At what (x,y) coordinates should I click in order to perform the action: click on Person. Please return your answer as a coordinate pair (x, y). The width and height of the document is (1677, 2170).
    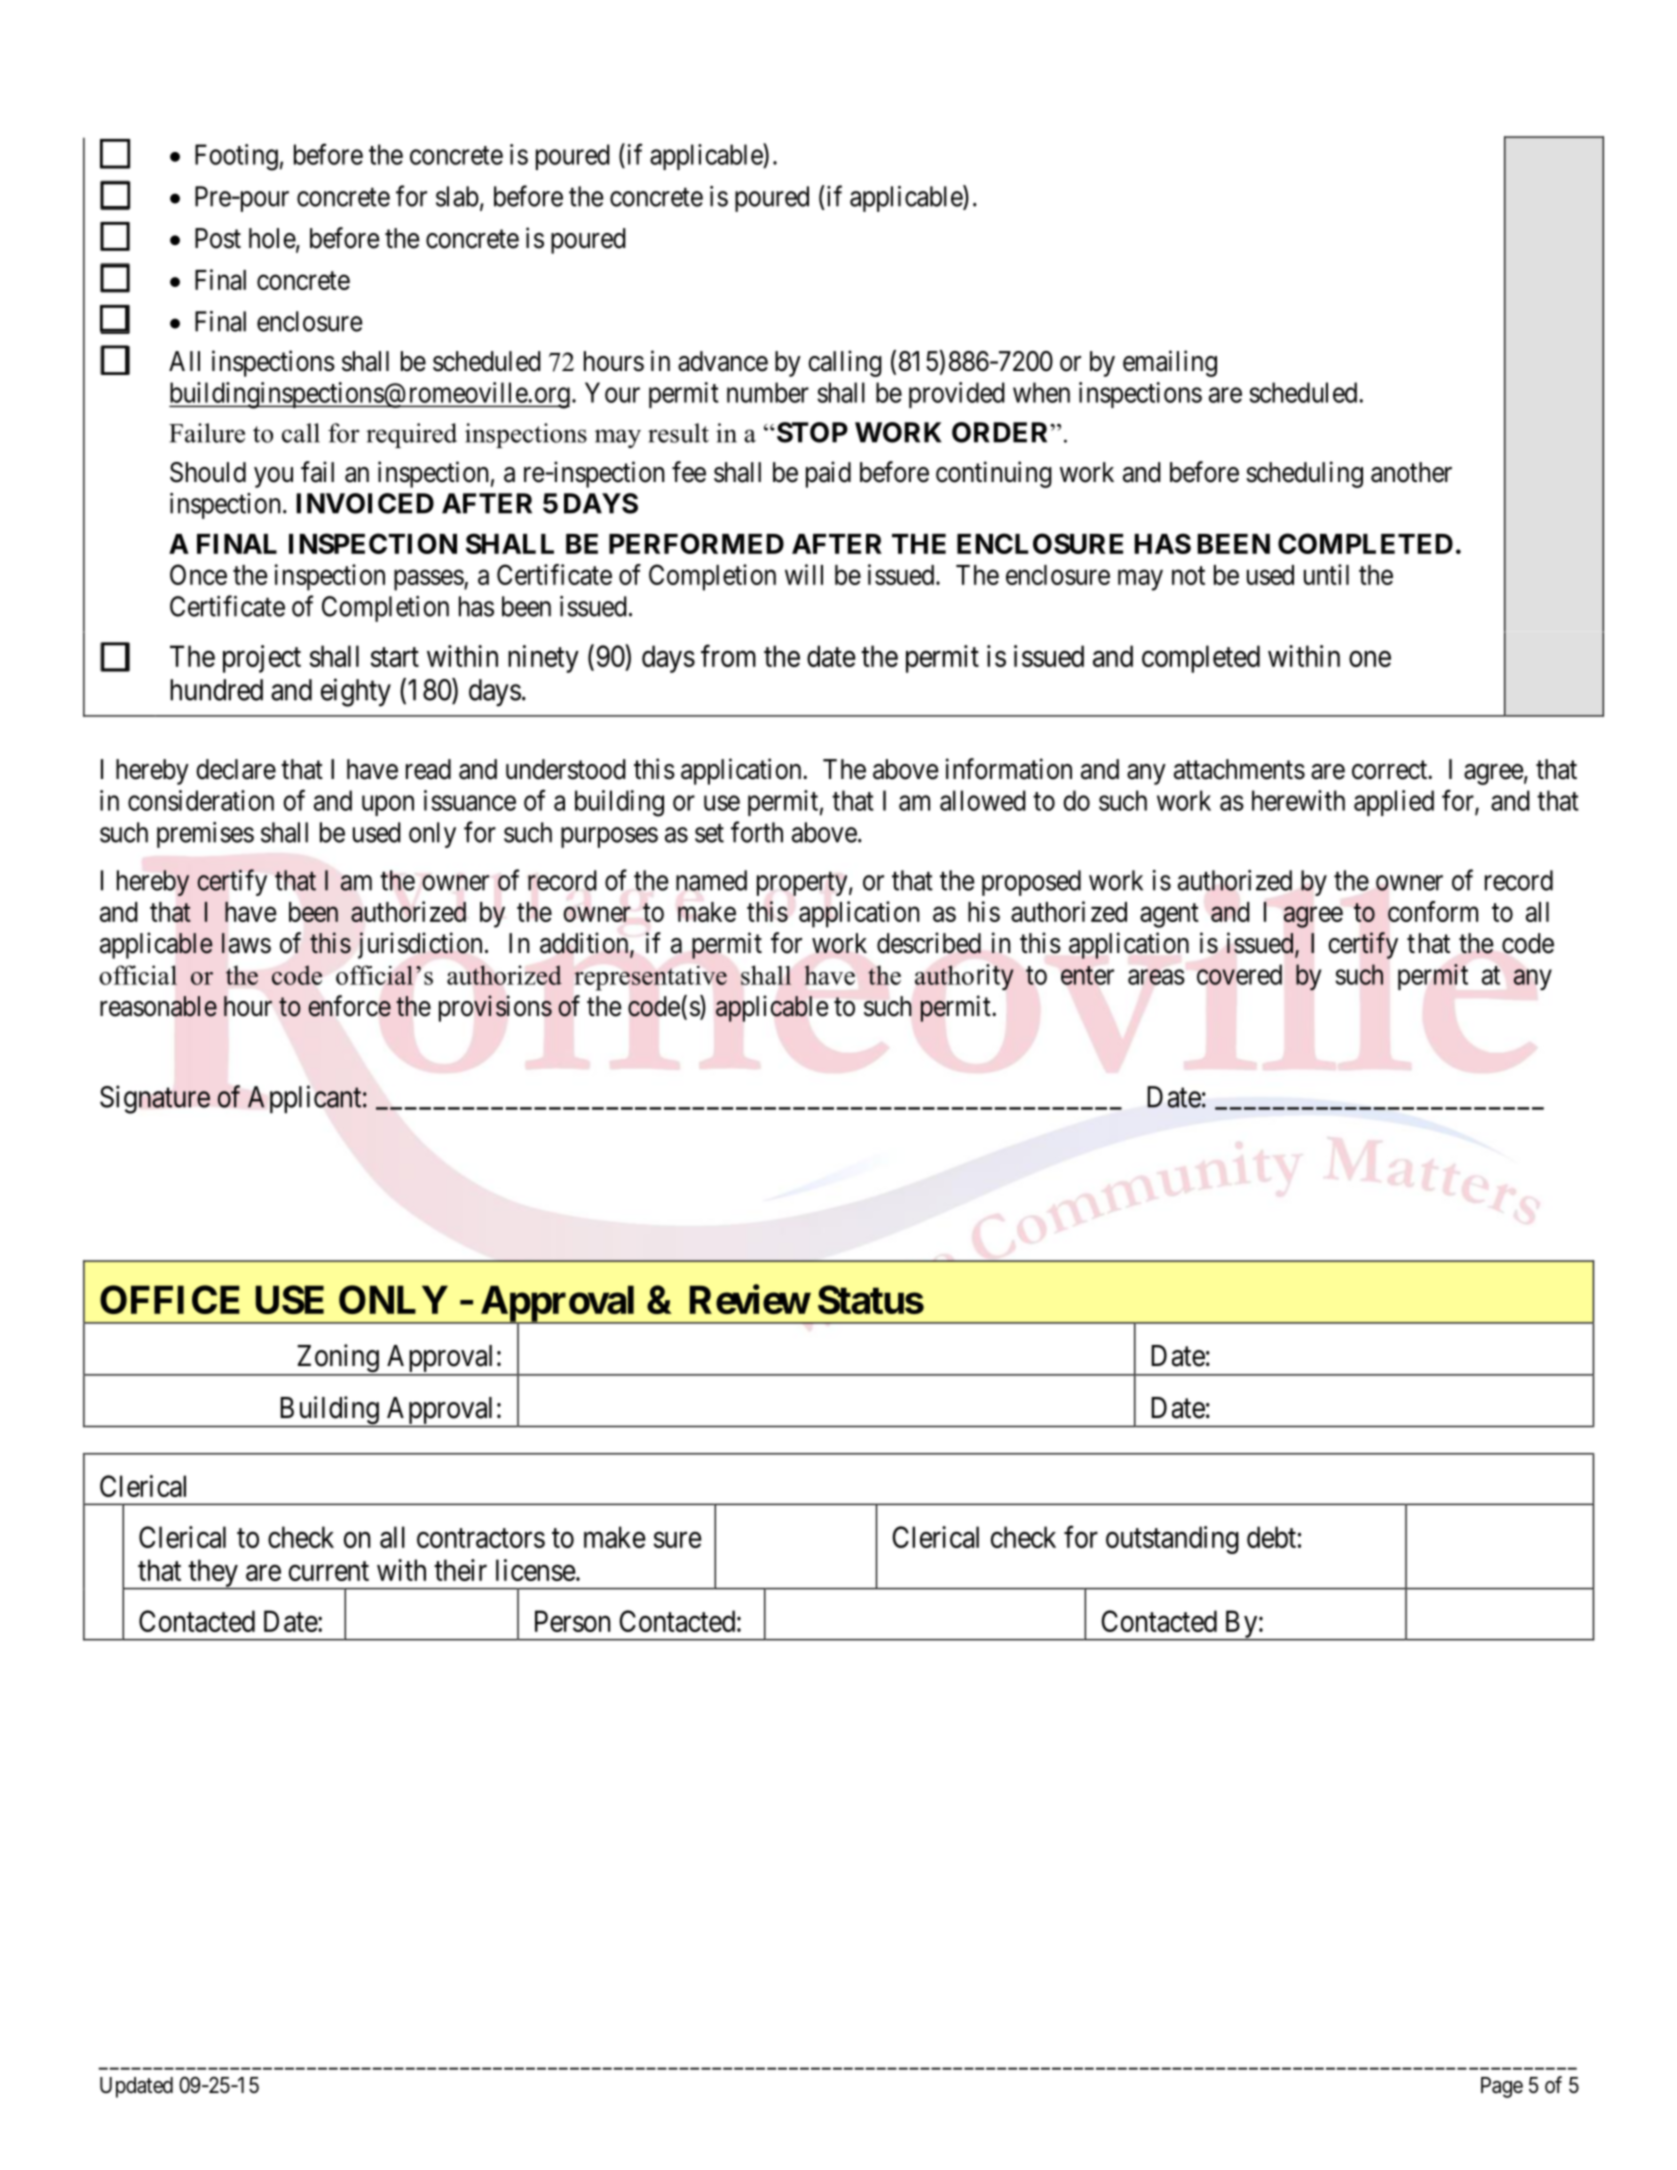
    Looking at the image, I should click on (573, 1621).
